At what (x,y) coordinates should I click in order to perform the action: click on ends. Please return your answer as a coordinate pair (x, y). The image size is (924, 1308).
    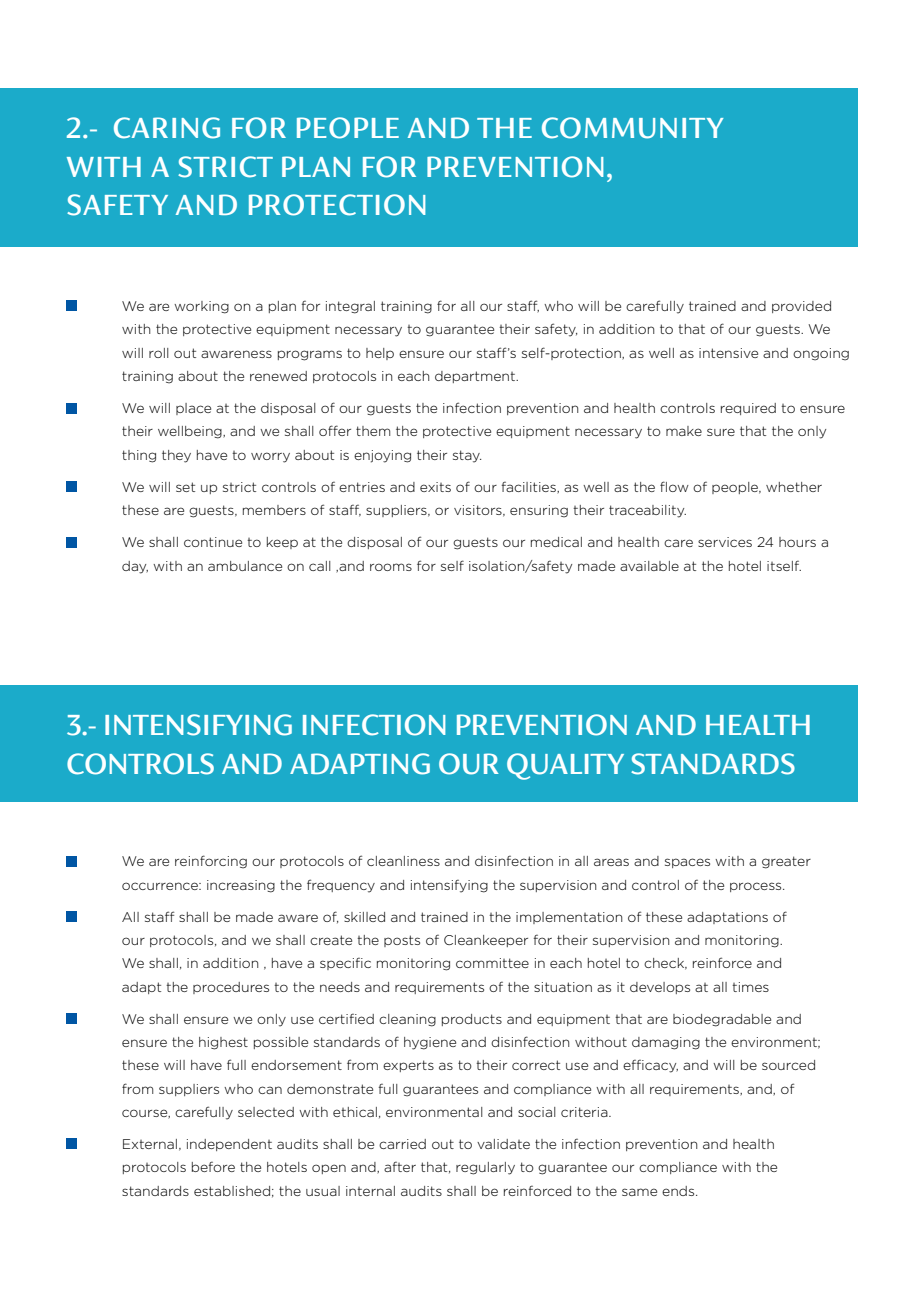
    Looking at the image, I should click on (679, 1191).
